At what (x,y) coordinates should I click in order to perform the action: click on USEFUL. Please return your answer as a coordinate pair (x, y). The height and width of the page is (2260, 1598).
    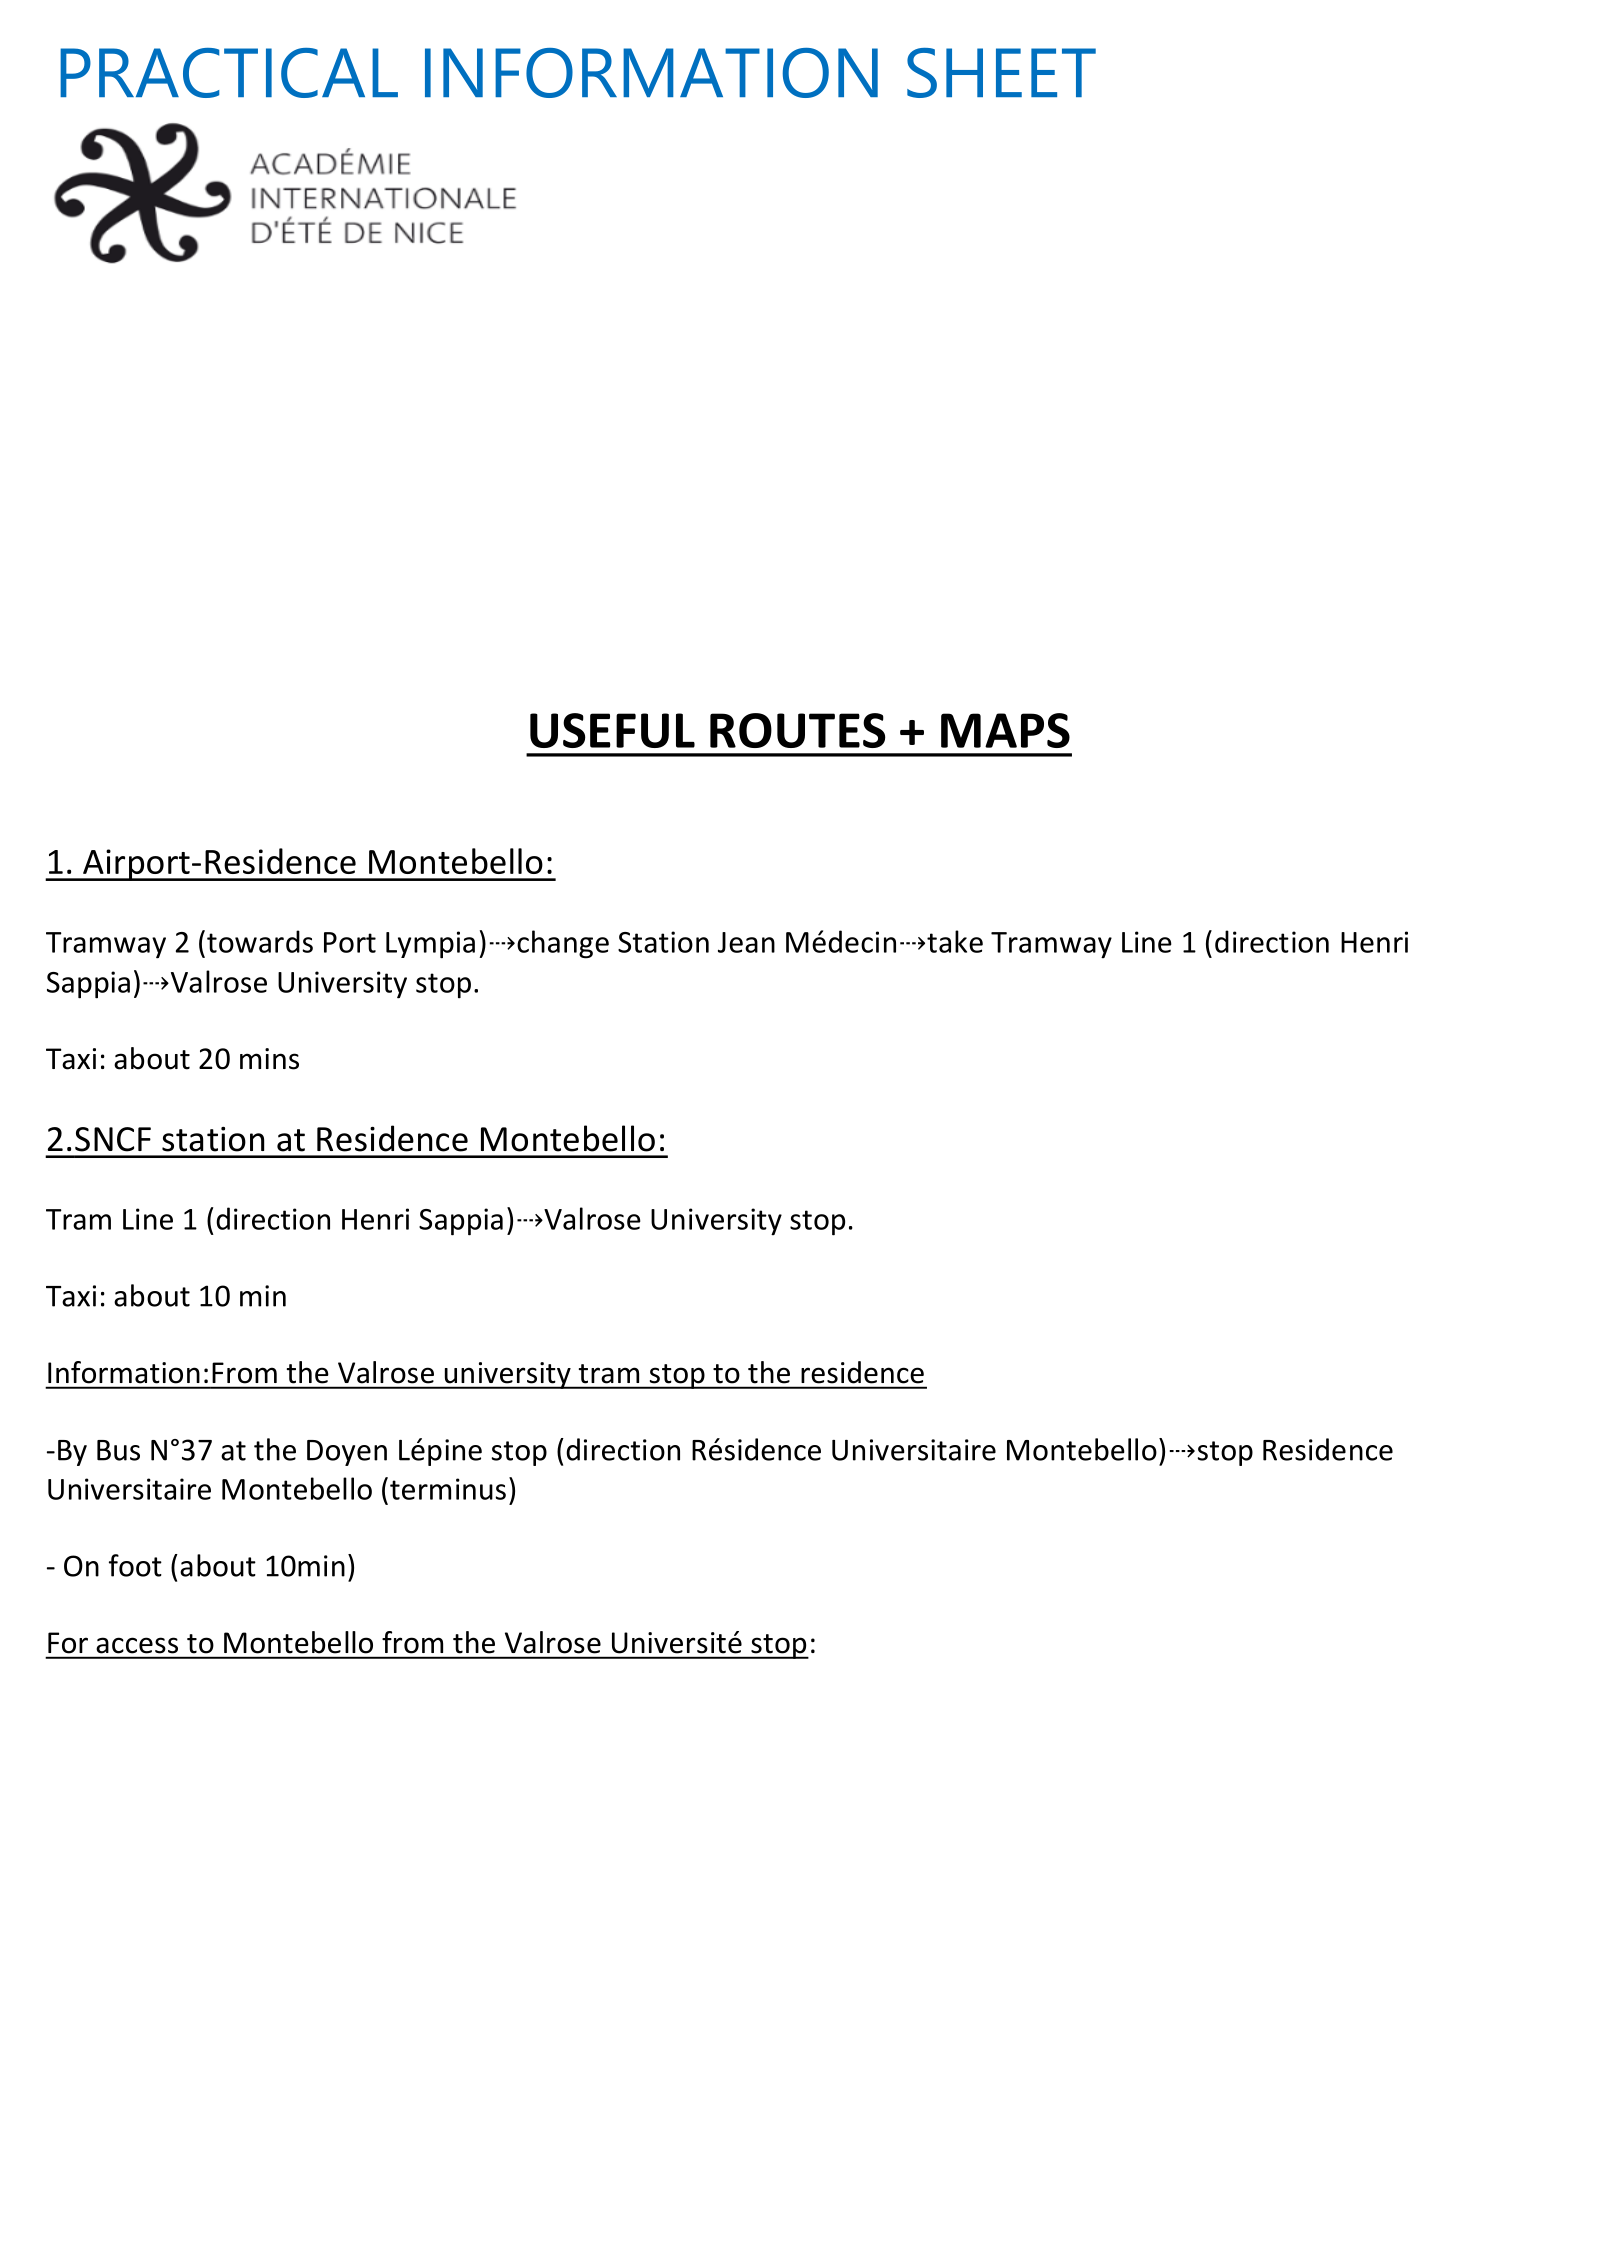
    Looking at the image, I should click on (612, 730).
